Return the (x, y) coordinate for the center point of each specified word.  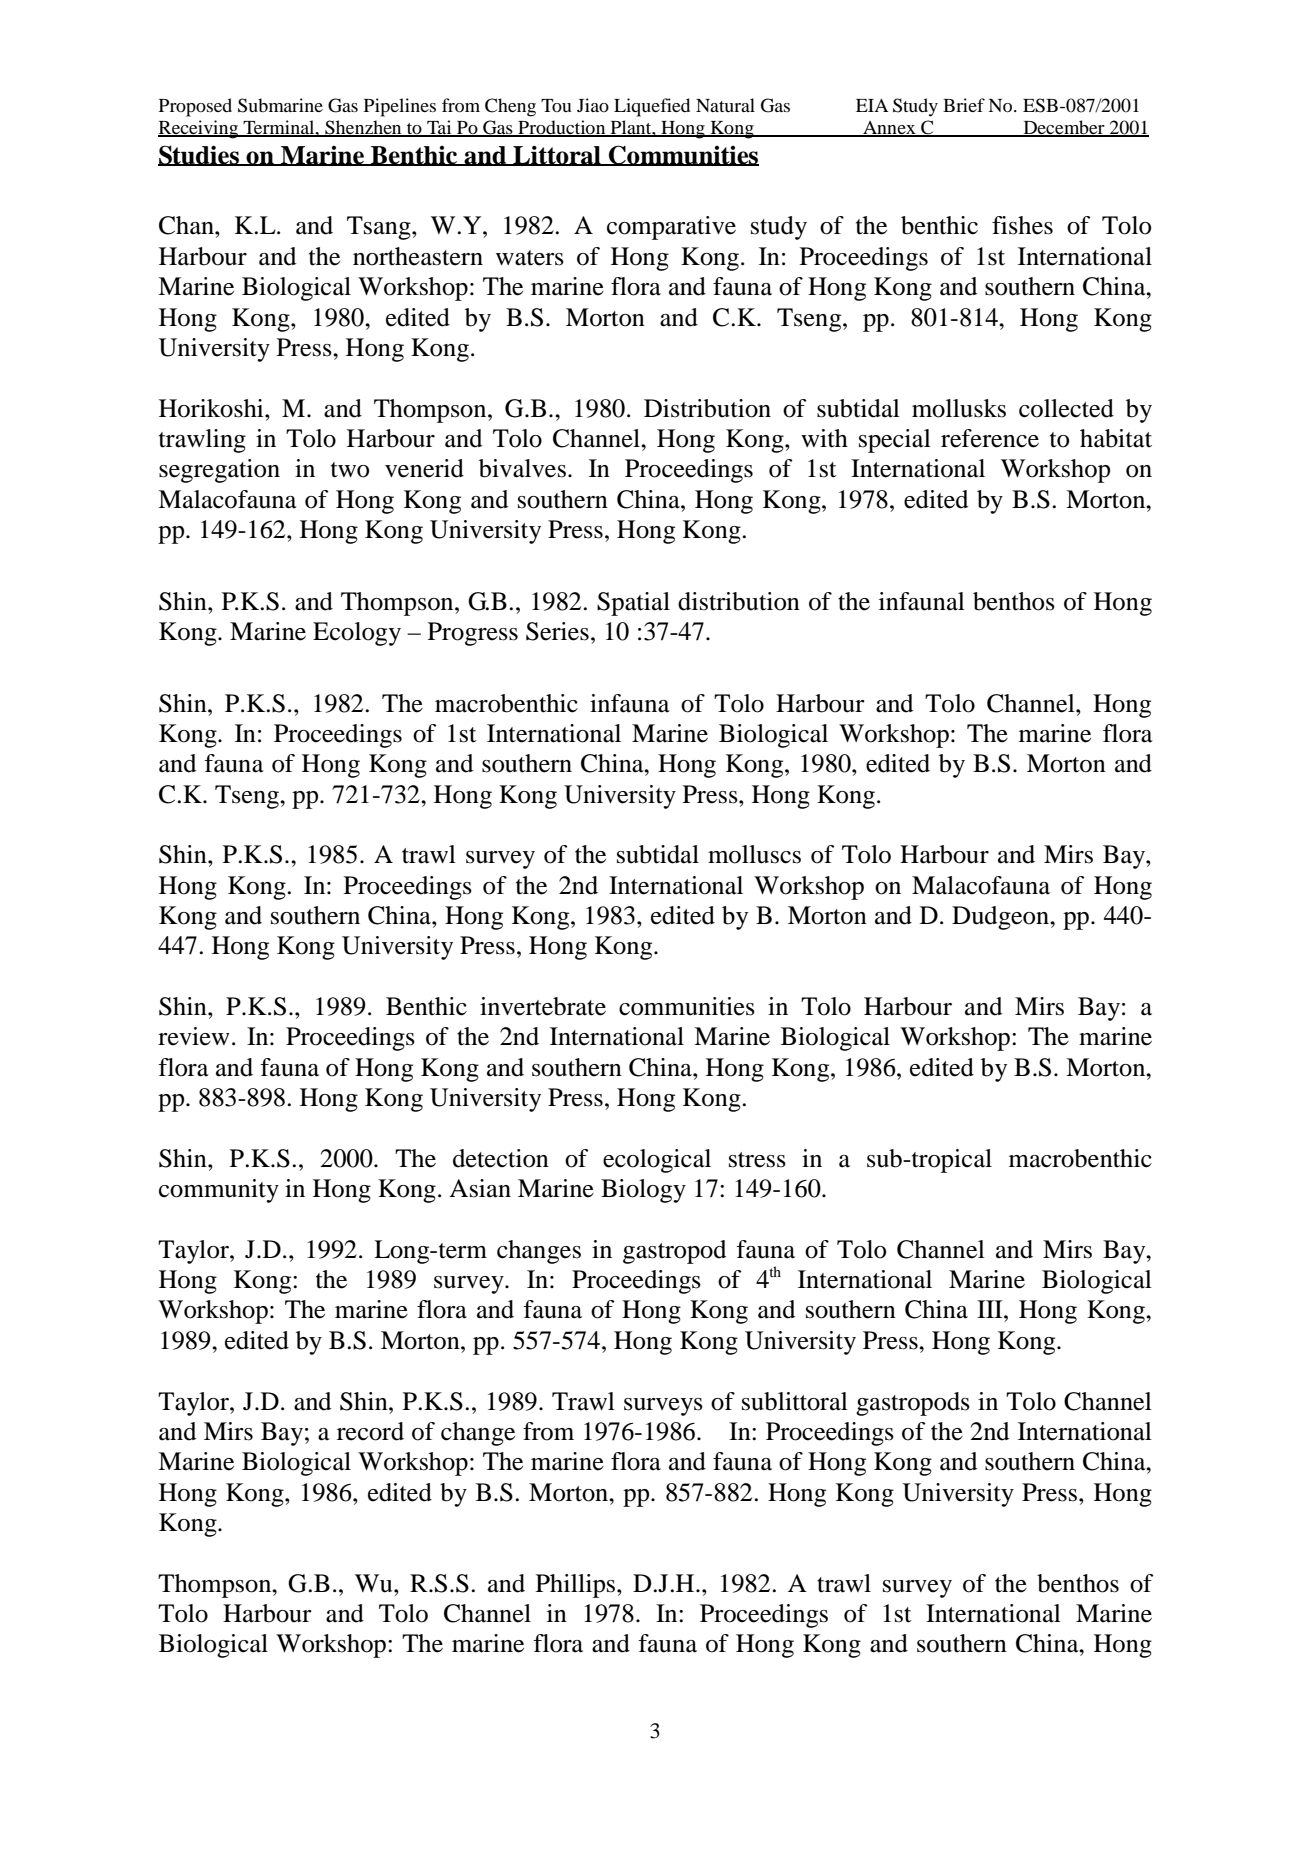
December (1064, 128)
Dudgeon (1001, 918)
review (194, 1036)
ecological (657, 1161)
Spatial (633, 604)
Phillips (577, 1586)
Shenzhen (363, 128)
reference (990, 438)
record (370, 1431)
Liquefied (652, 107)
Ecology (357, 634)
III (991, 1309)
